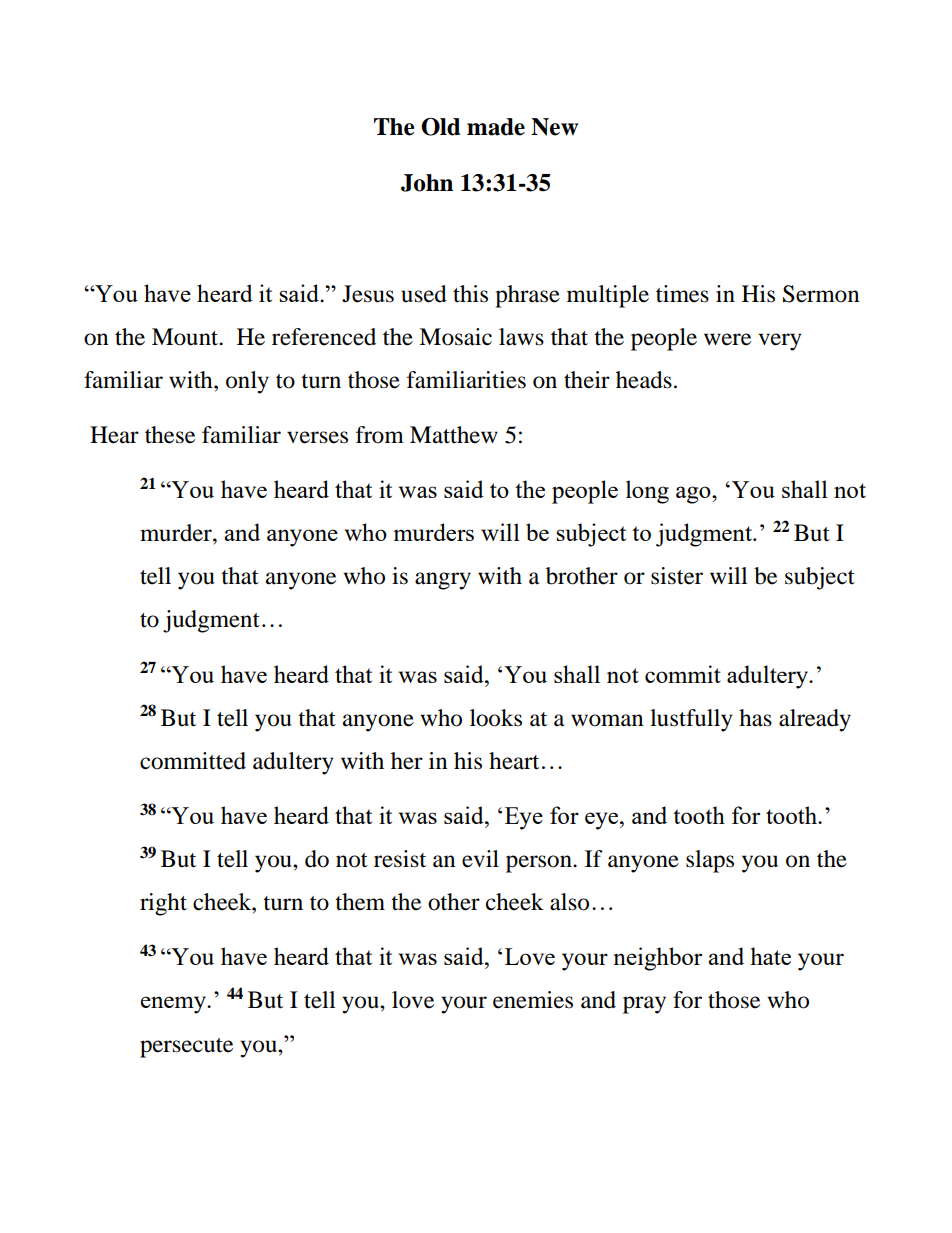 This screenshot has height=1233, width=952. What do you see at coordinates (770, 956) in the screenshot?
I see `hate` at bounding box center [770, 956].
